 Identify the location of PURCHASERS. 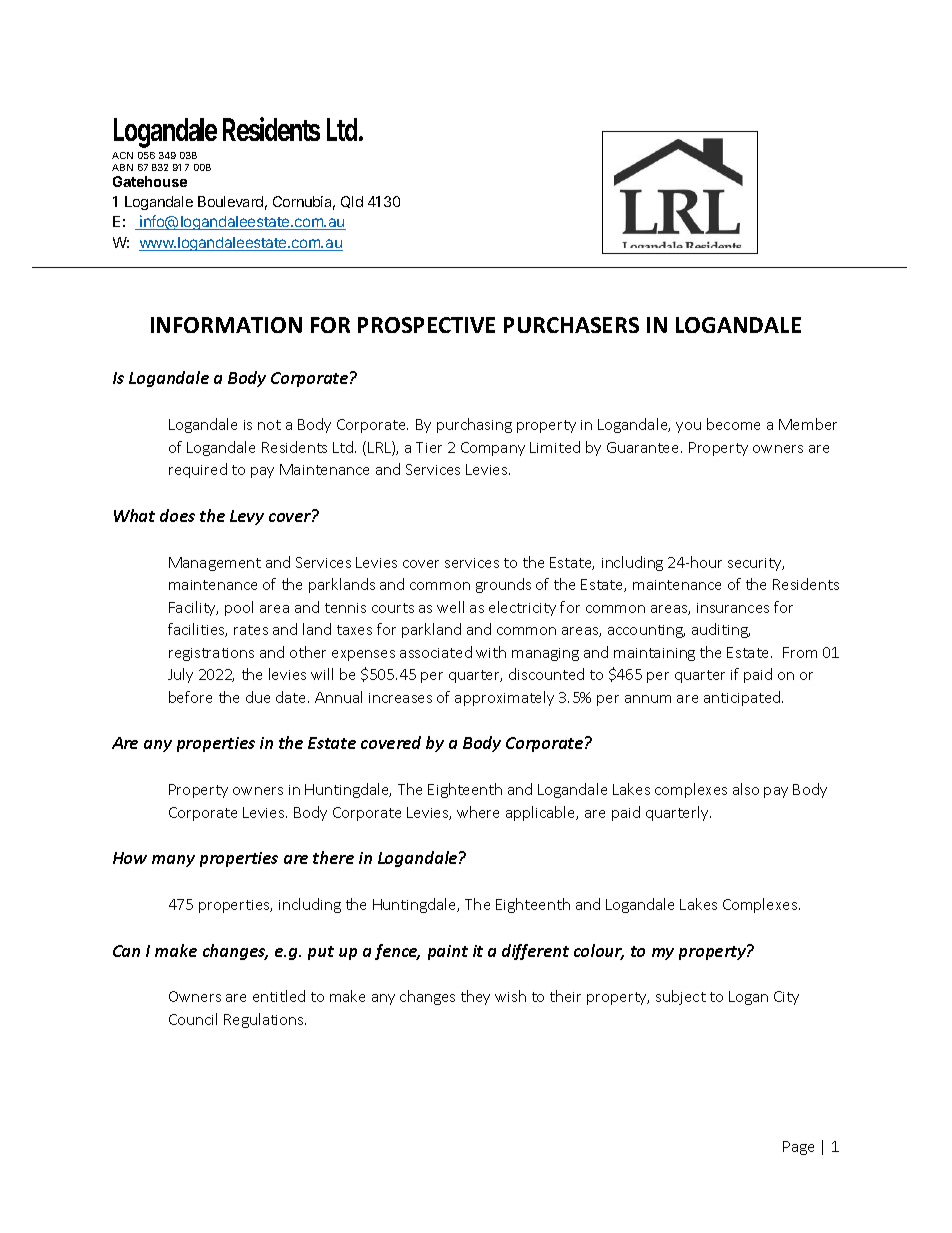
(571, 325).
